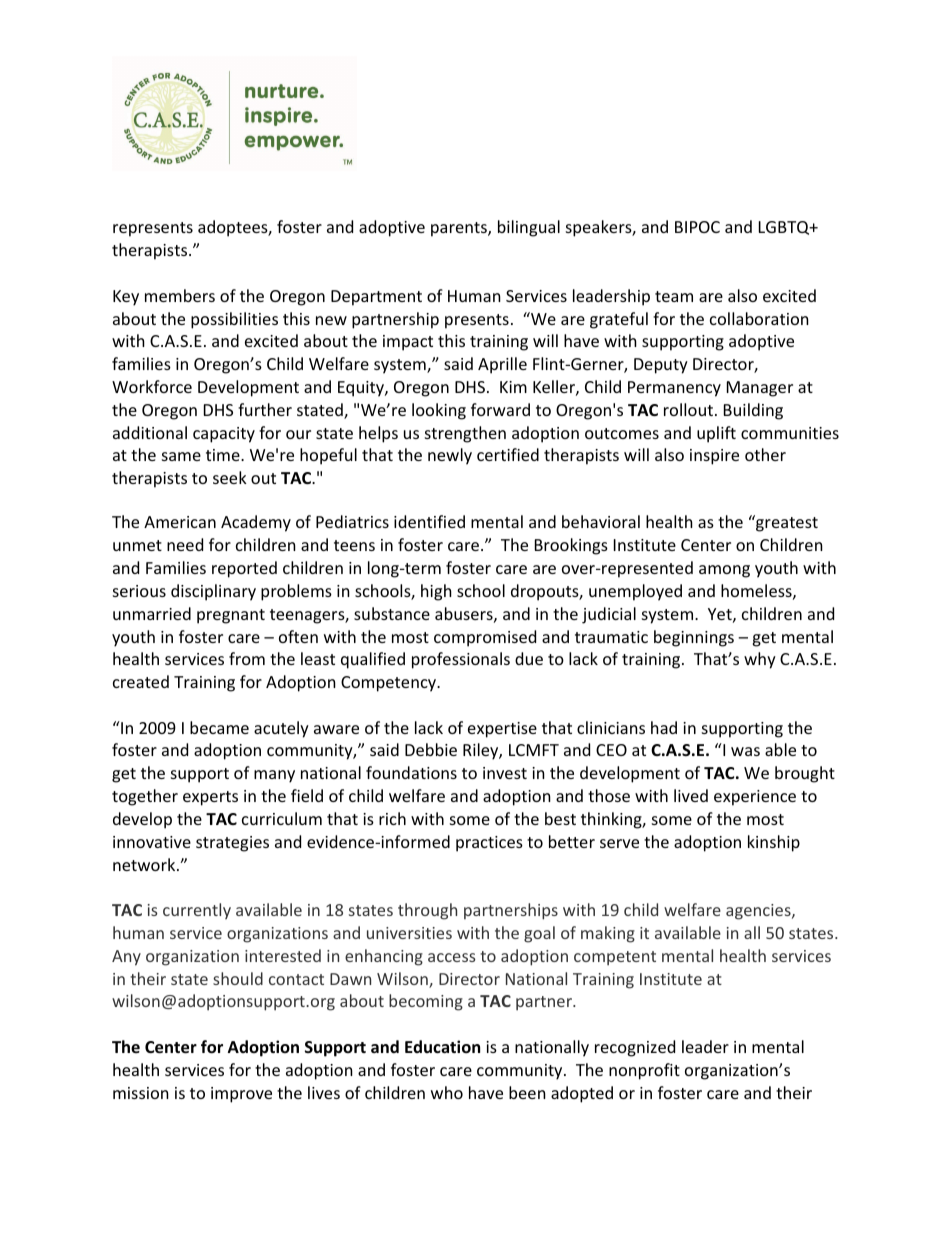 The height and width of the screenshot is (1233, 952). What do you see at coordinates (241, 1095) in the screenshot?
I see `improve` at bounding box center [241, 1095].
